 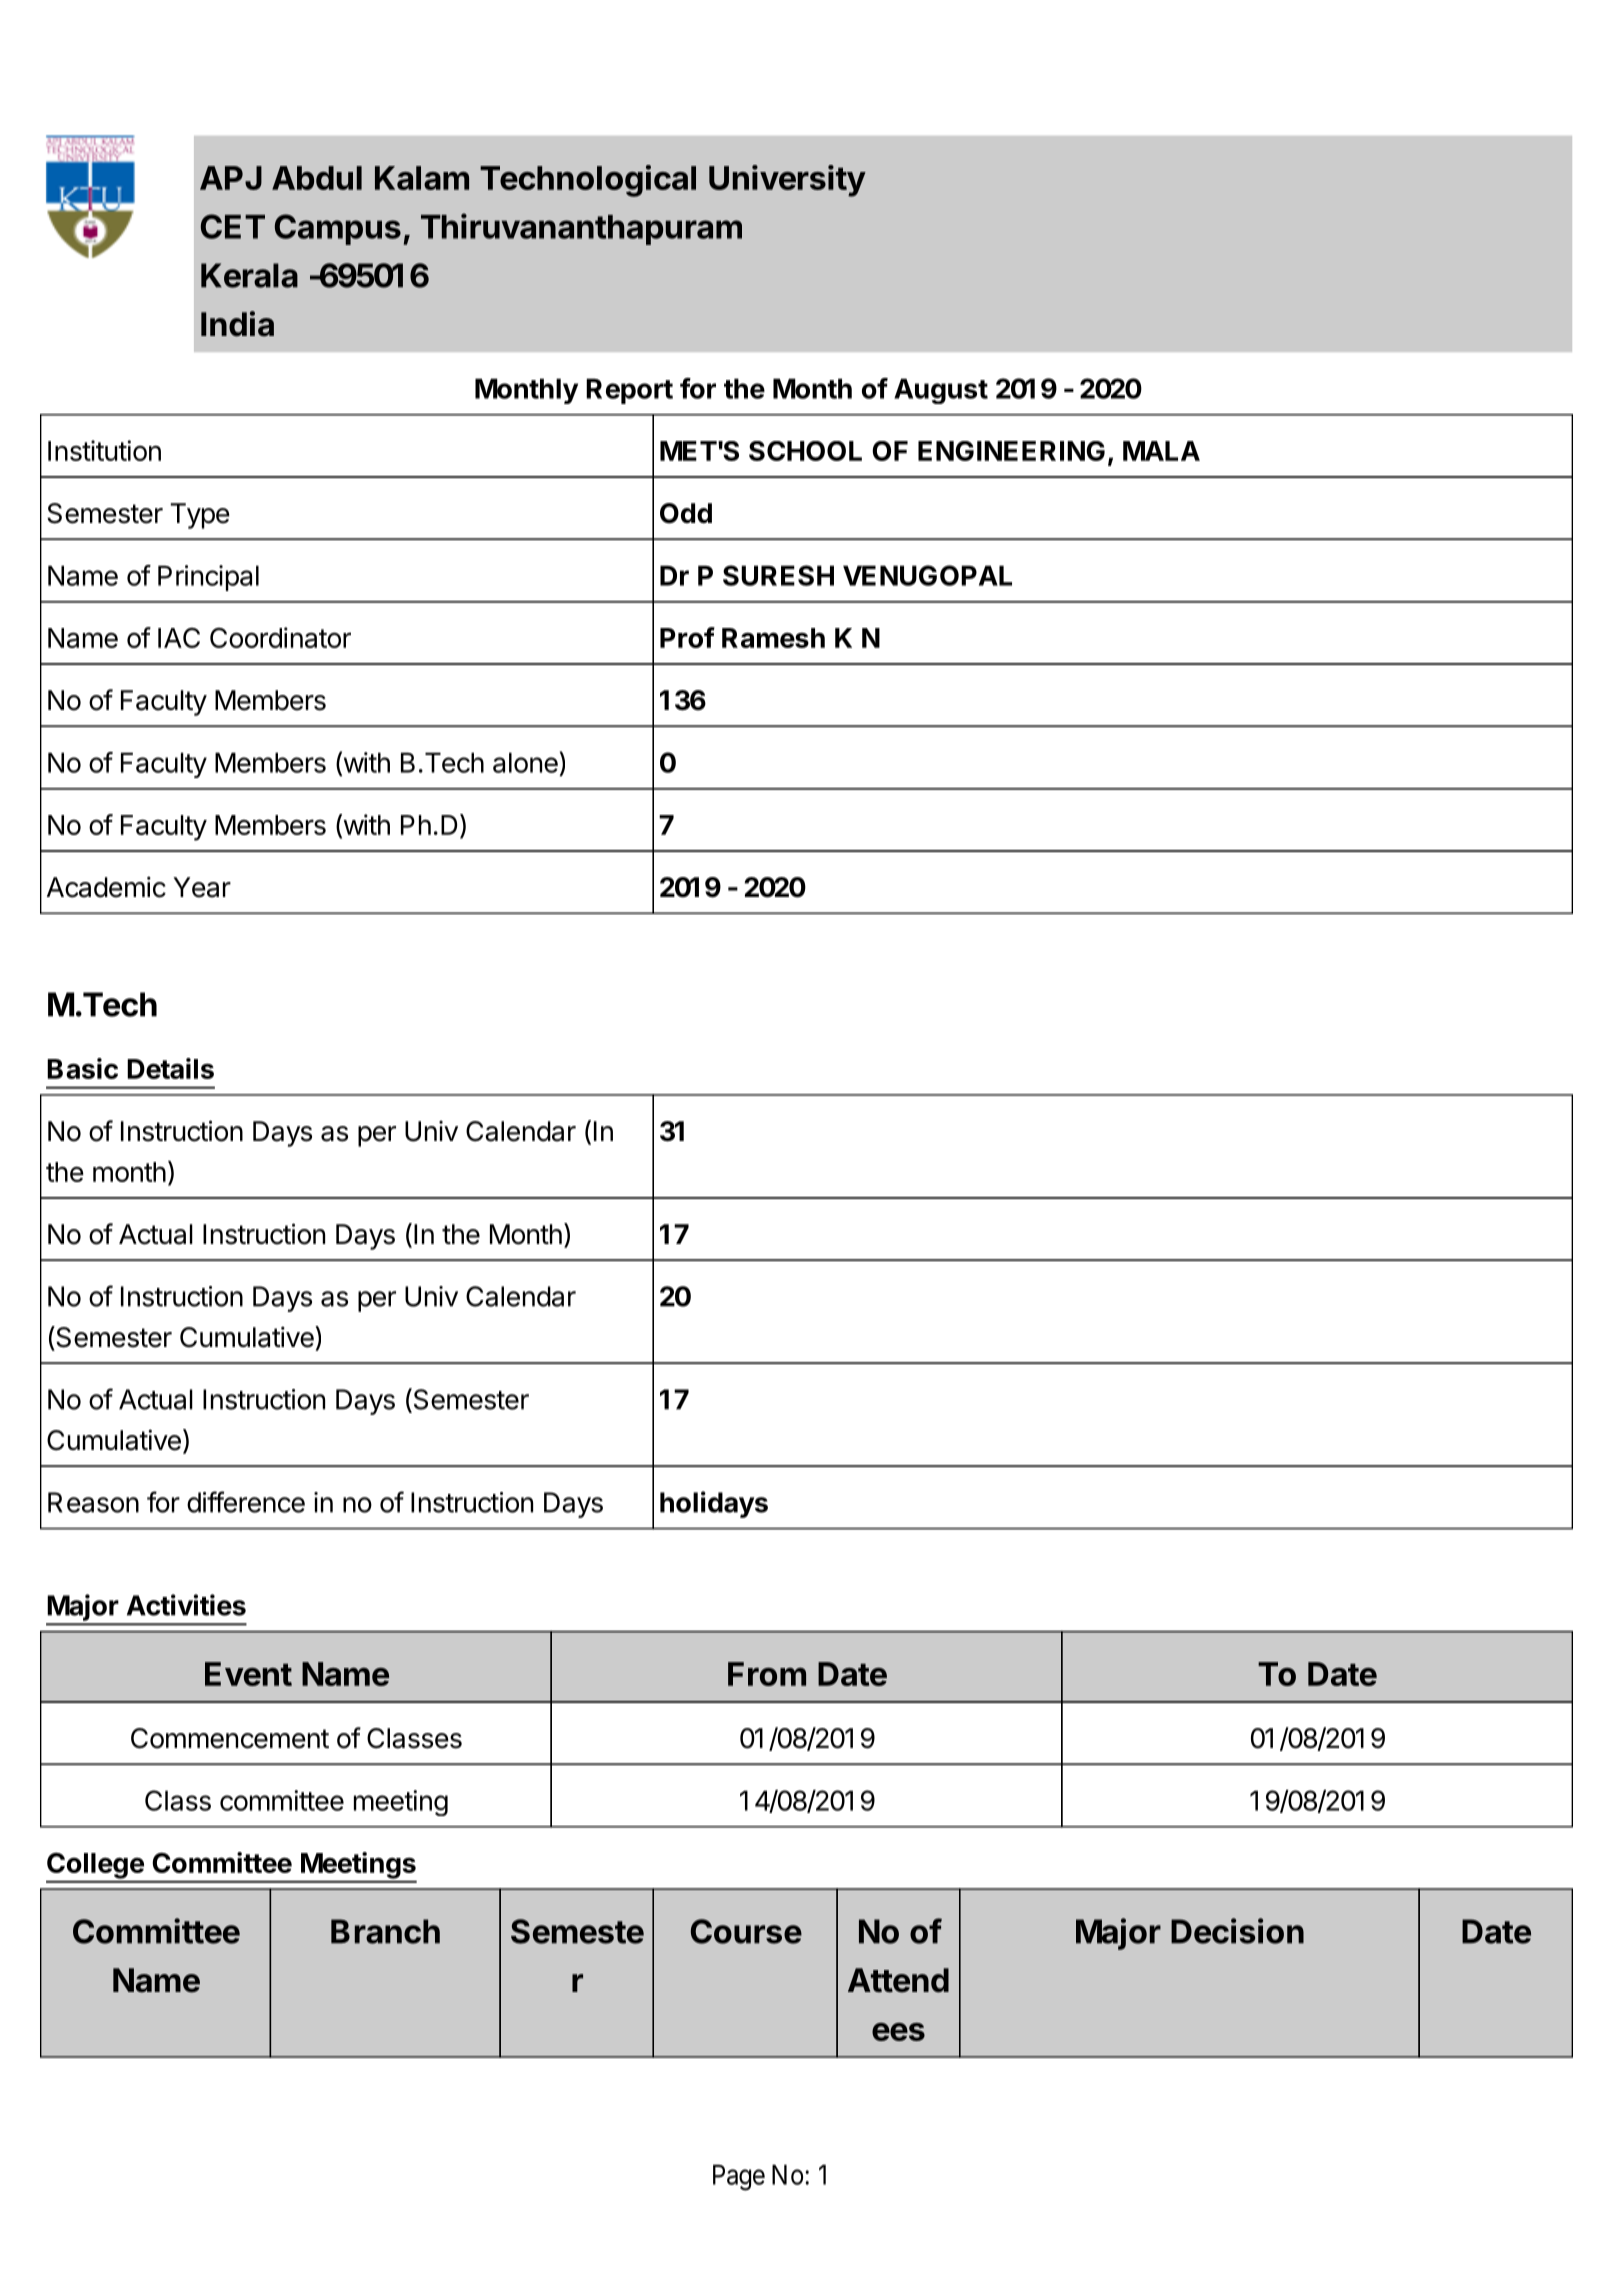 I want to click on ees, so click(x=898, y=2032).
